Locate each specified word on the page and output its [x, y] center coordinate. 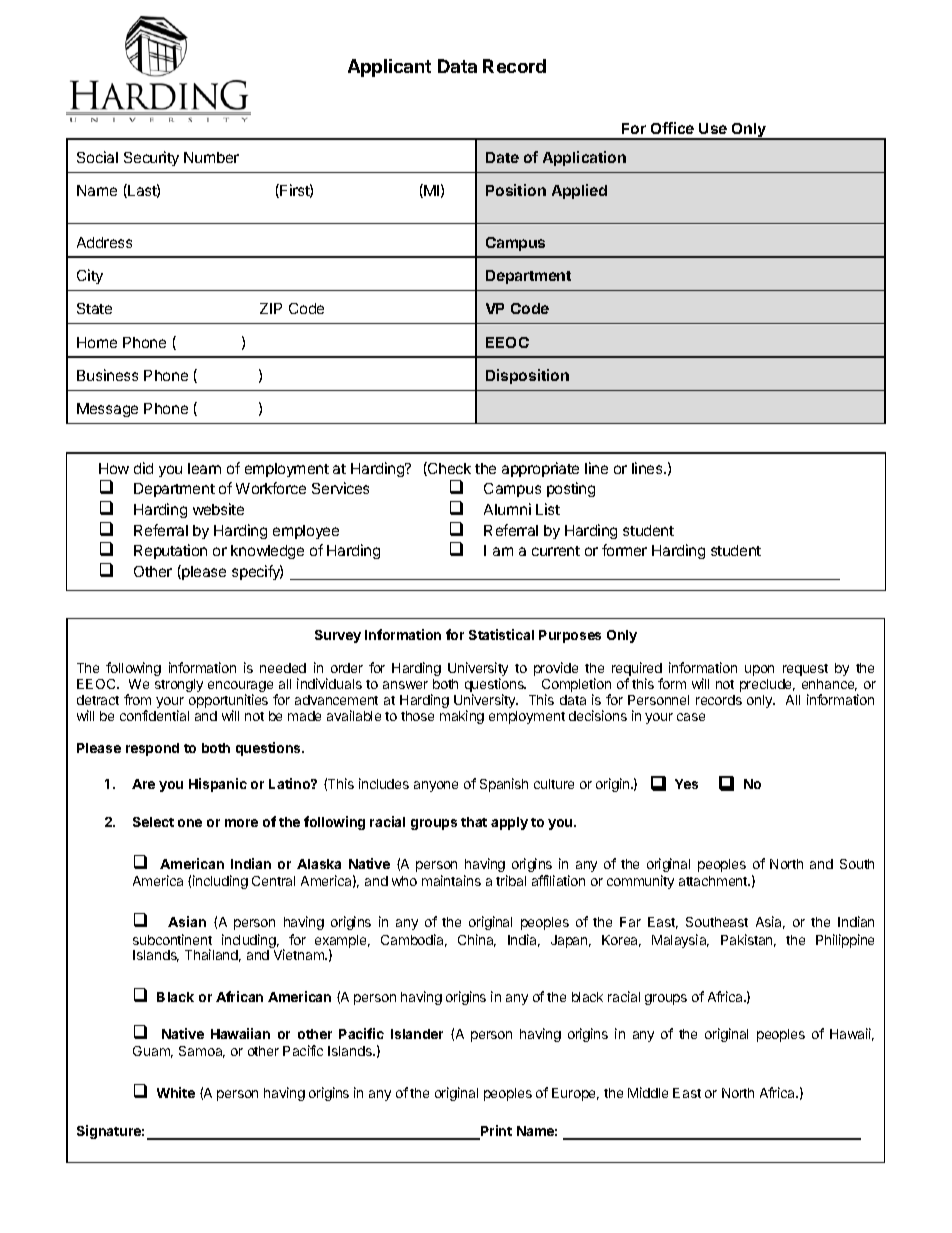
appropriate [540, 469]
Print [495, 1132]
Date [502, 157]
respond [152, 749]
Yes [686, 784]
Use [713, 128]
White [176, 1092]
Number [211, 157]
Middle [648, 1092]
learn [204, 468]
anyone [436, 786]
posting [571, 489]
